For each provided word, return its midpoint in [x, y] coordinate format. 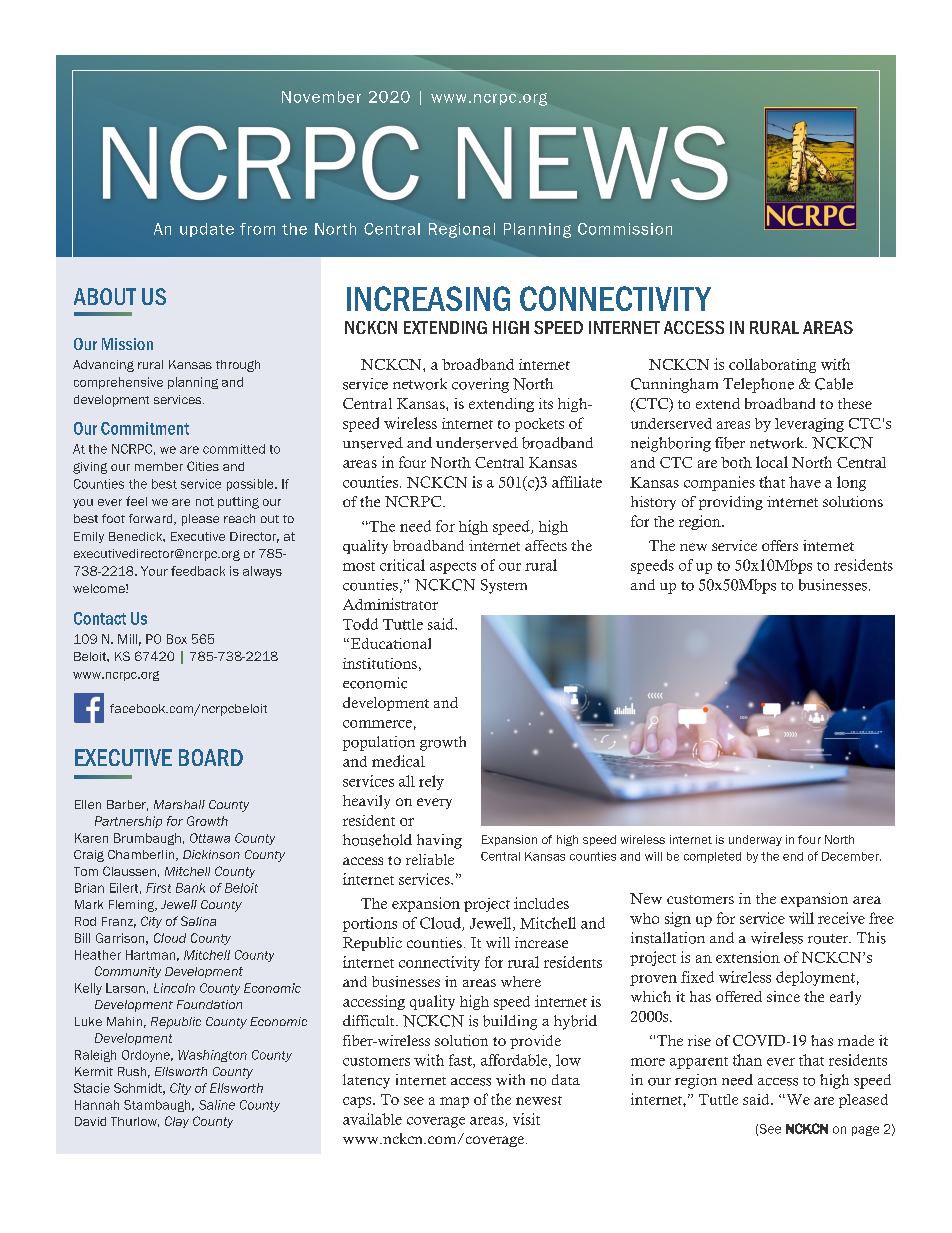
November [321, 97]
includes [541, 903]
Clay [177, 1122]
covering [480, 385]
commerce [377, 724]
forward [152, 519]
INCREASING [428, 298]
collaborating [772, 365]
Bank [190, 888]
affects [546, 545]
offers [780, 545]
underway [755, 840]
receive [841, 918]
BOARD [211, 757]
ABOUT [105, 296]
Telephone [758, 385]
